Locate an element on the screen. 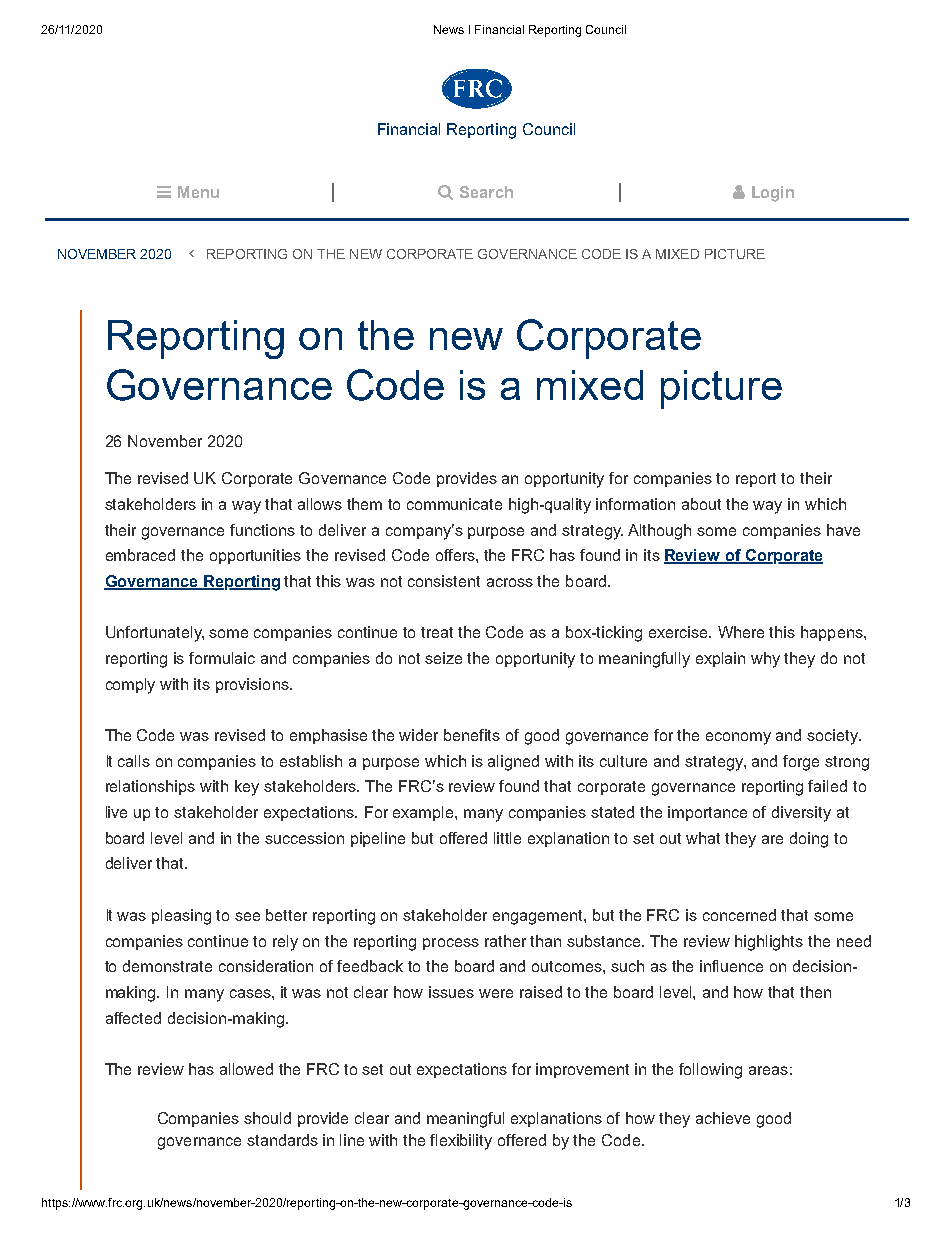 The height and width of the screenshot is (1233, 952). achieve is located at coordinates (723, 1118).
